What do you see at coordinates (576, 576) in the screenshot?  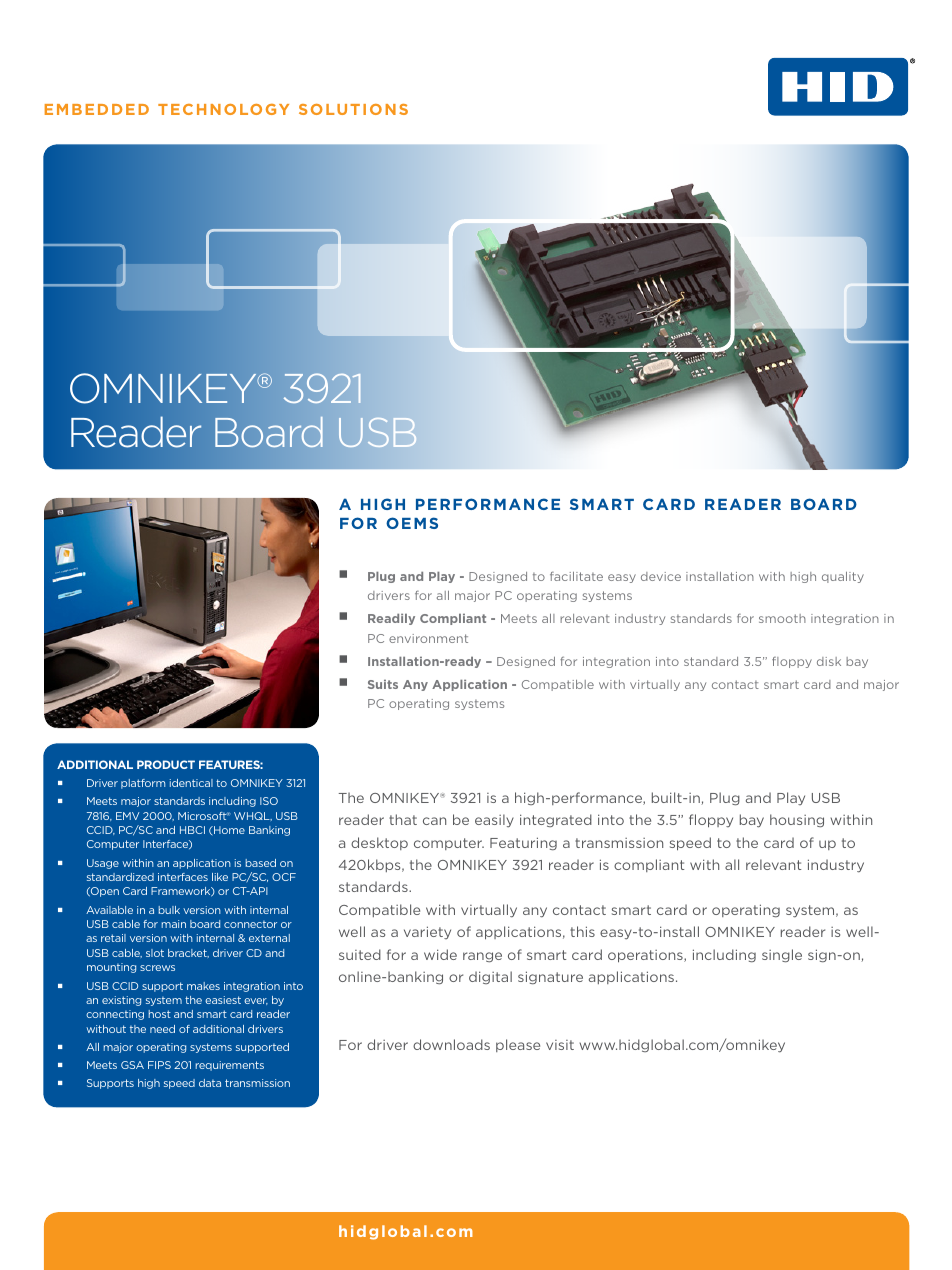 I see `facilitate` at bounding box center [576, 576].
